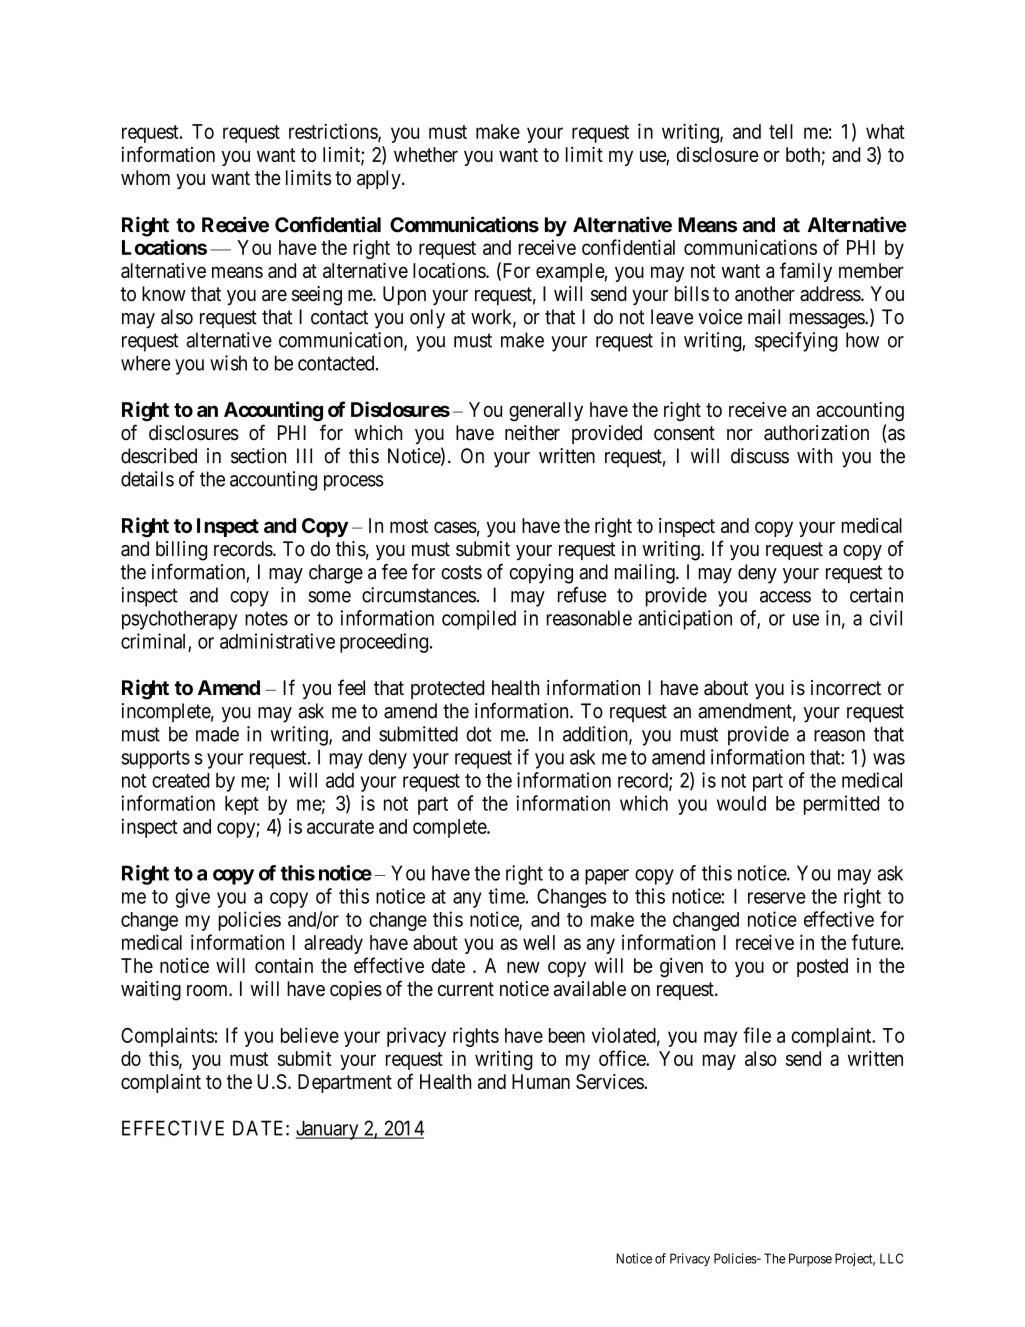 The width and height of the document is (1025, 1327). What do you see at coordinates (217, 734) in the document?
I see `made` at bounding box center [217, 734].
